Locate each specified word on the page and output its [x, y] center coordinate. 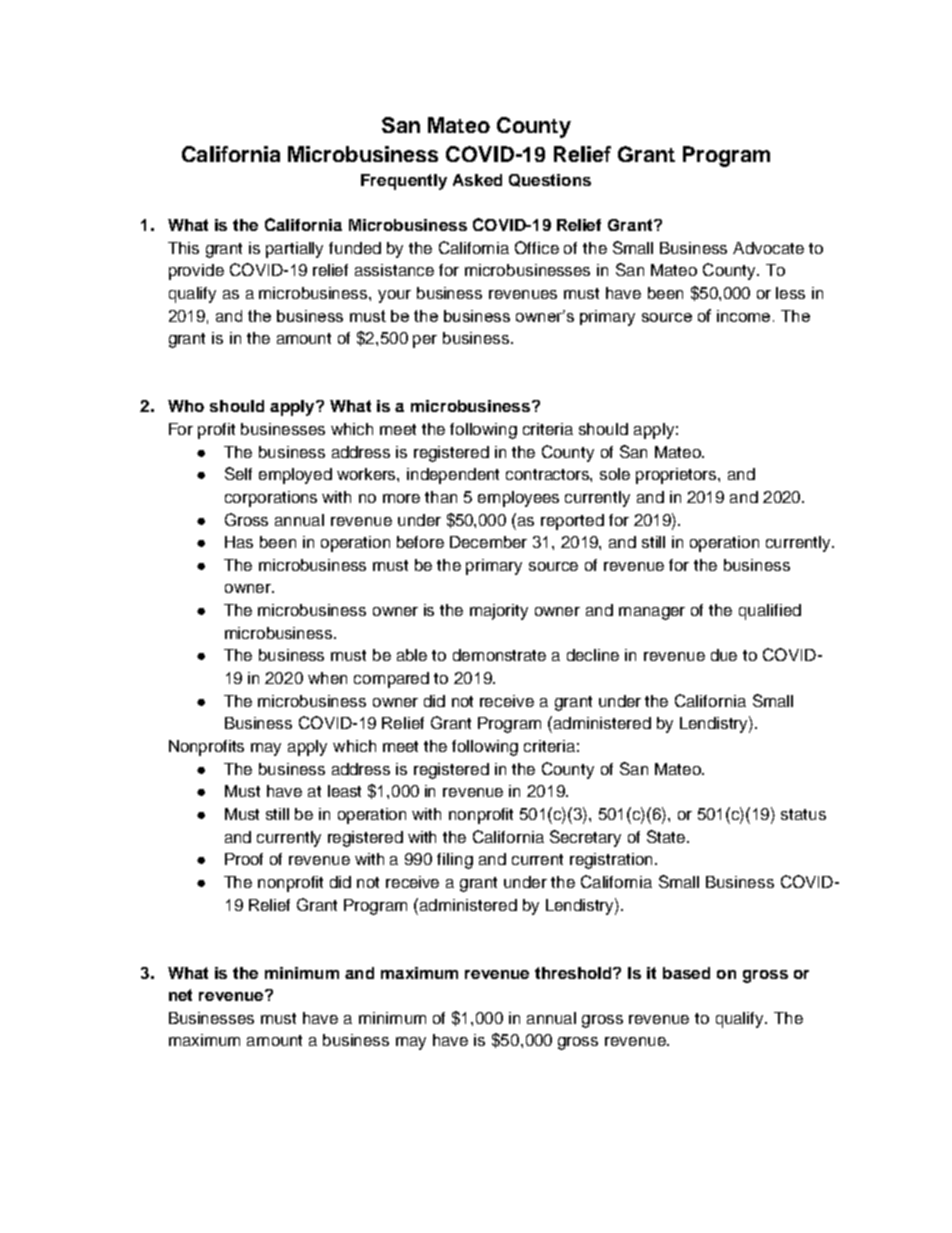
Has [239, 542]
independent [453, 476]
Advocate [768, 248]
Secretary [585, 838]
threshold [574, 973]
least [344, 791]
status [803, 814]
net [180, 995]
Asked [477, 180]
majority [499, 612]
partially [294, 250]
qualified [770, 612]
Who [186, 406]
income [745, 316]
